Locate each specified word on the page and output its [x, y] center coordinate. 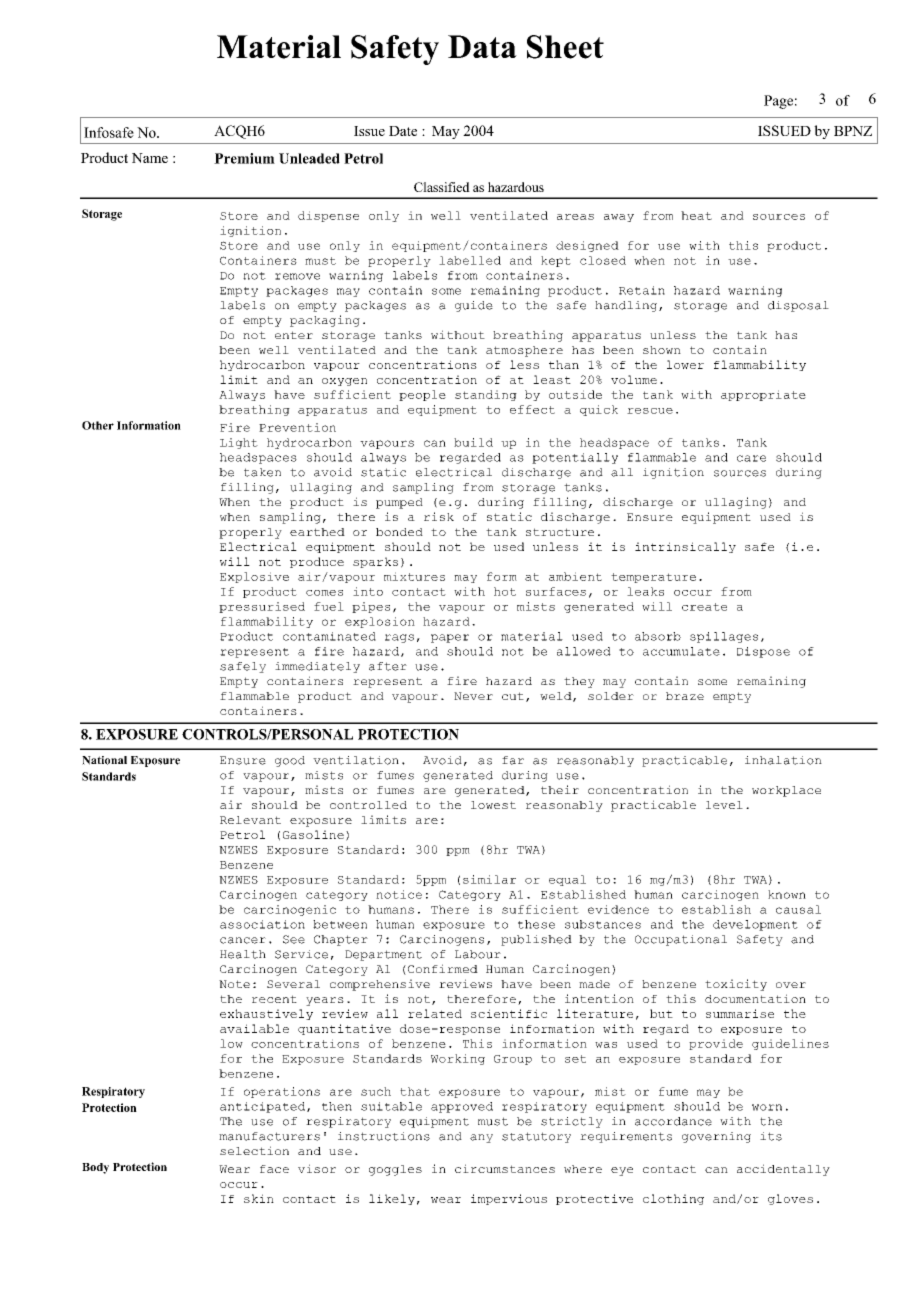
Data [482, 46]
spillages [724, 637]
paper [450, 638]
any [481, 1138]
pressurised [262, 607]
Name [150, 158]
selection [254, 1150]
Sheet [565, 47]
